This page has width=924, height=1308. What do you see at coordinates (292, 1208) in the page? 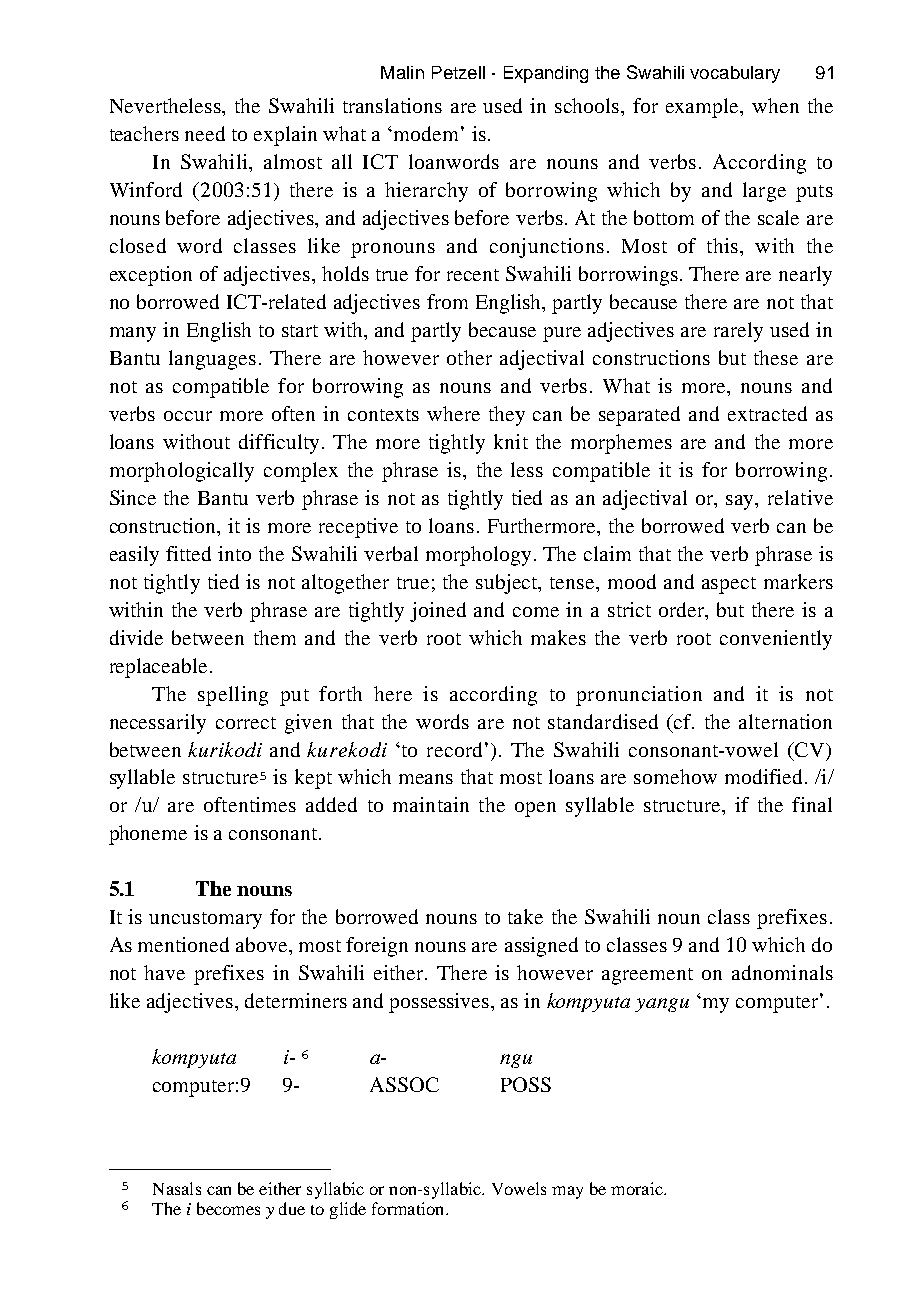
I see `due` at bounding box center [292, 1208].
